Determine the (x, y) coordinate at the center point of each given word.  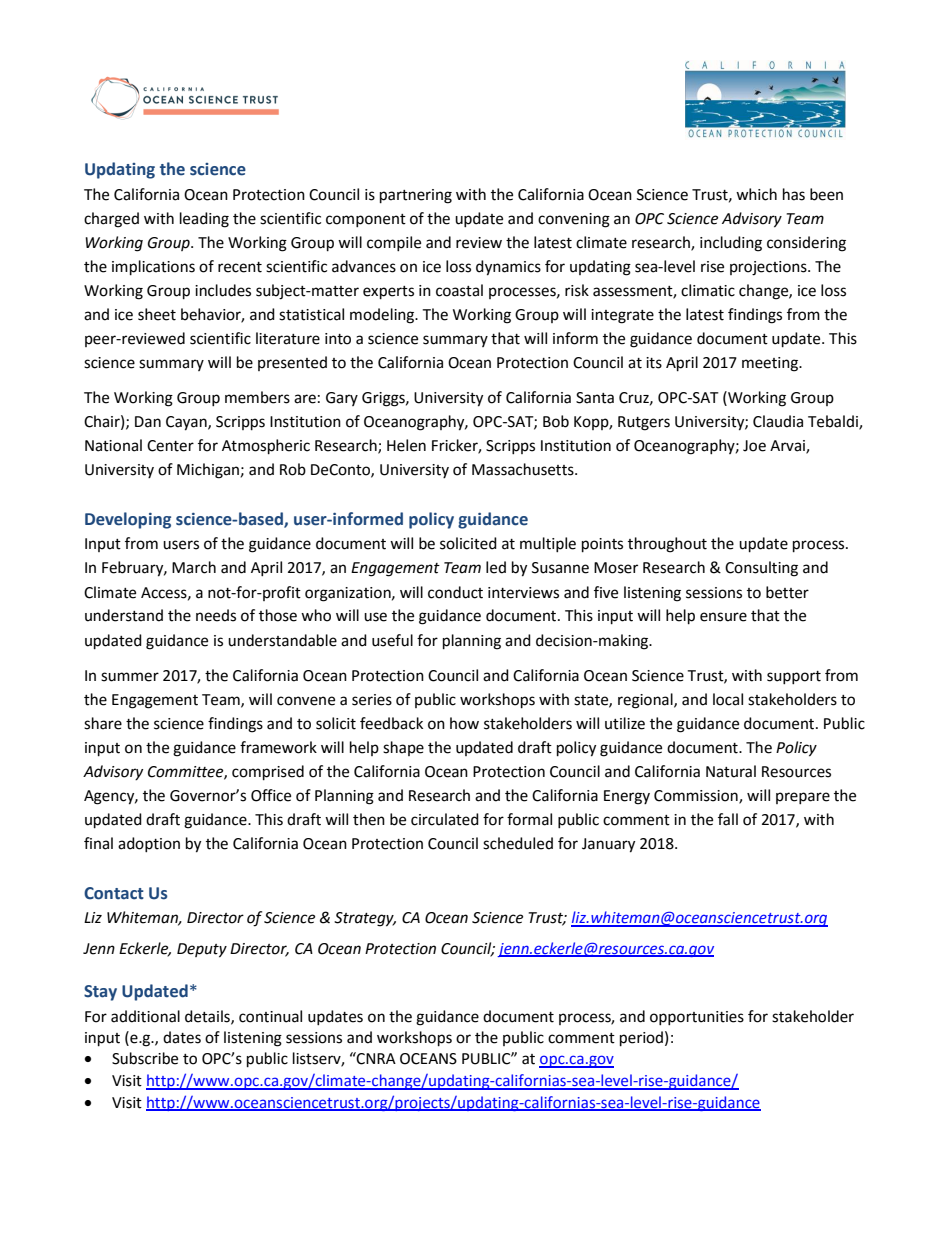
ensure (723, 617)
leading (204, 220)
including (731, 244)
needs (216, 615)
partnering (416, 196)
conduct (455, 592)
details (208, 1017)
